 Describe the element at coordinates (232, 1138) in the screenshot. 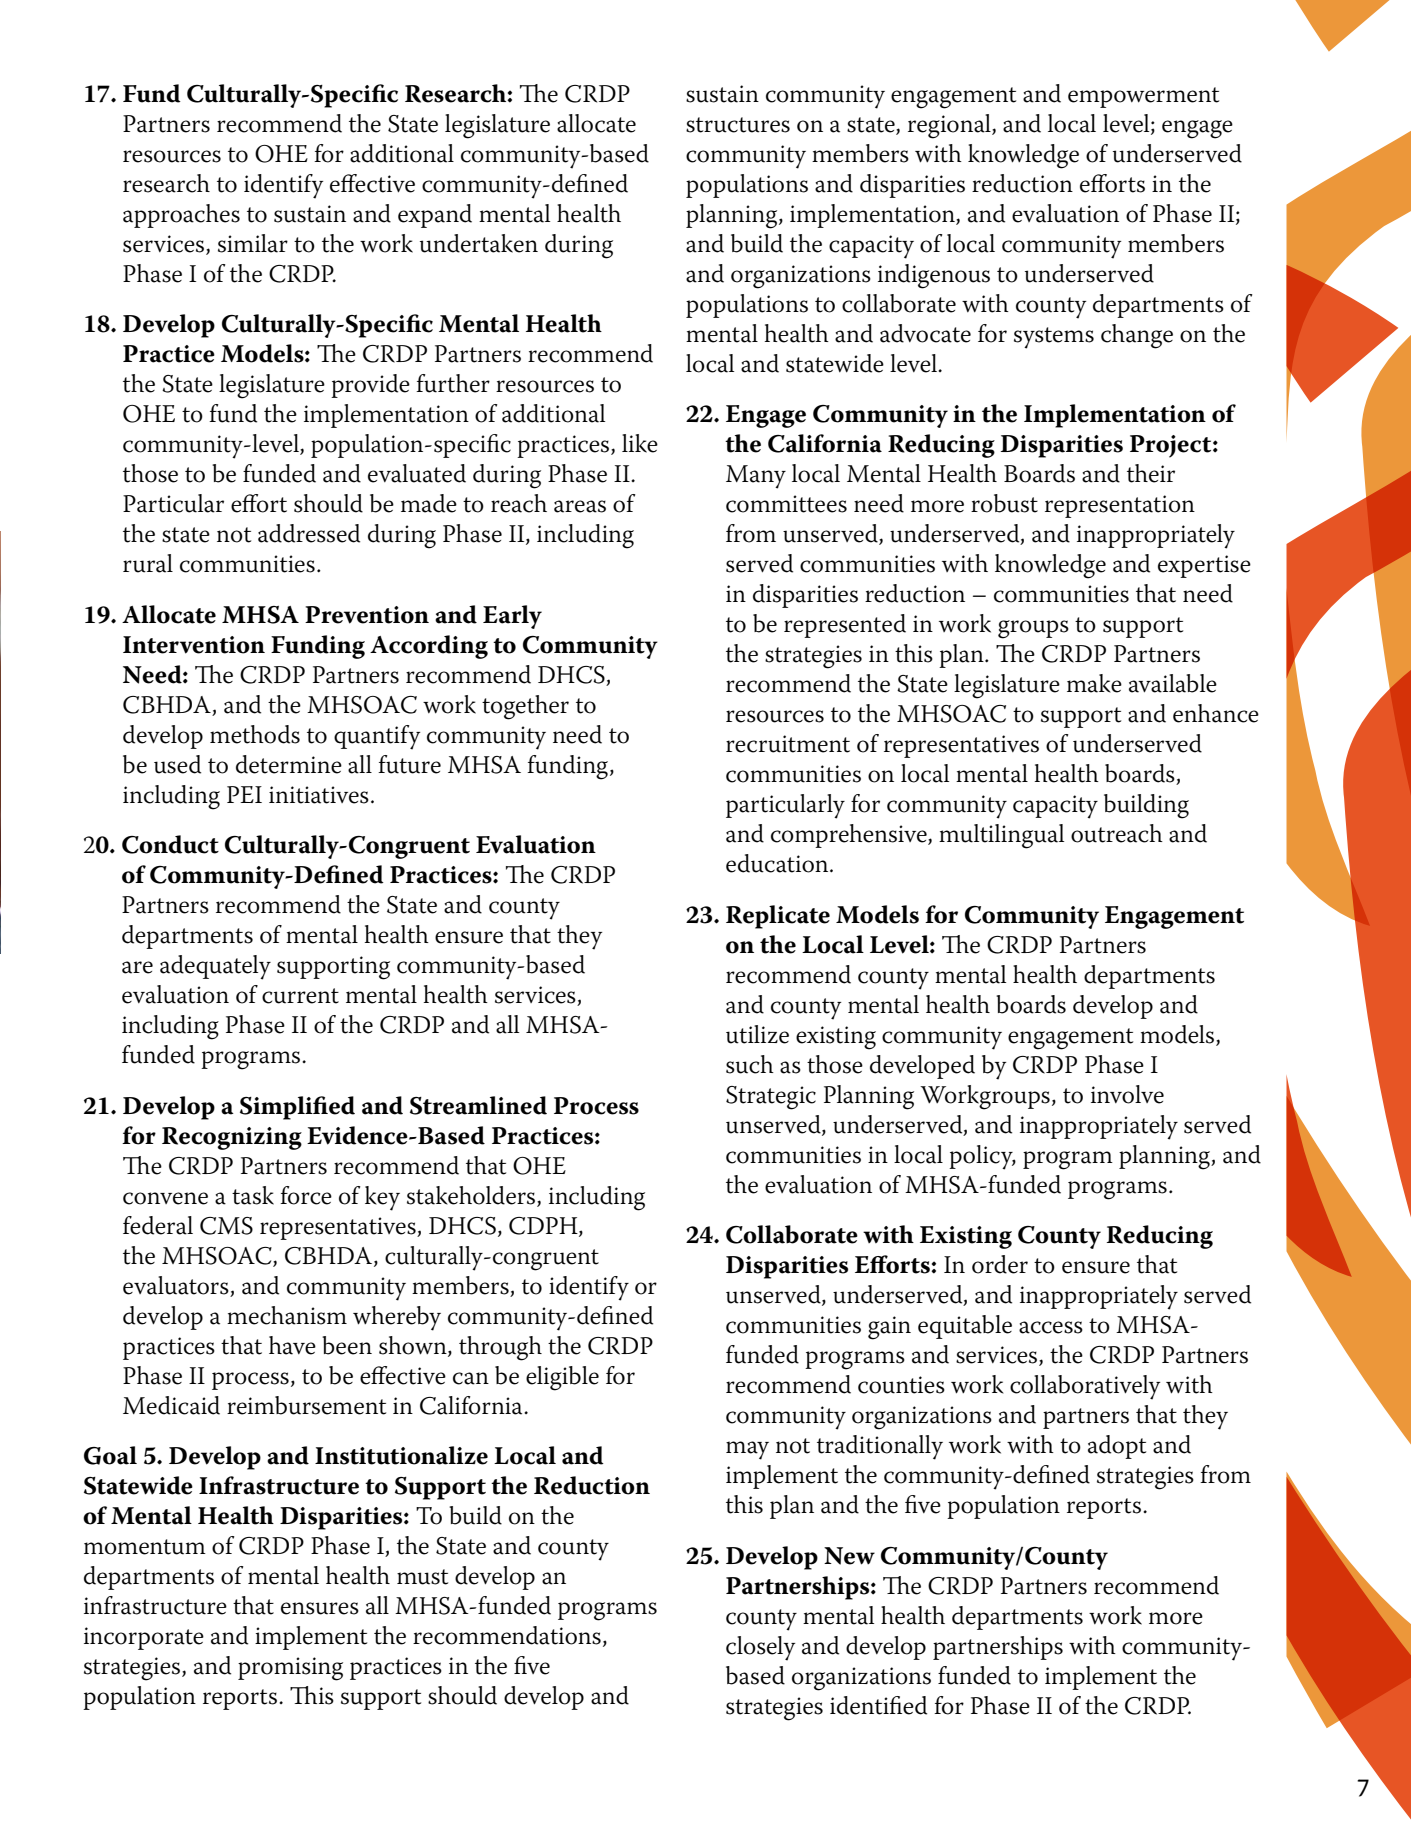

I see `Recognizing` at that location.
